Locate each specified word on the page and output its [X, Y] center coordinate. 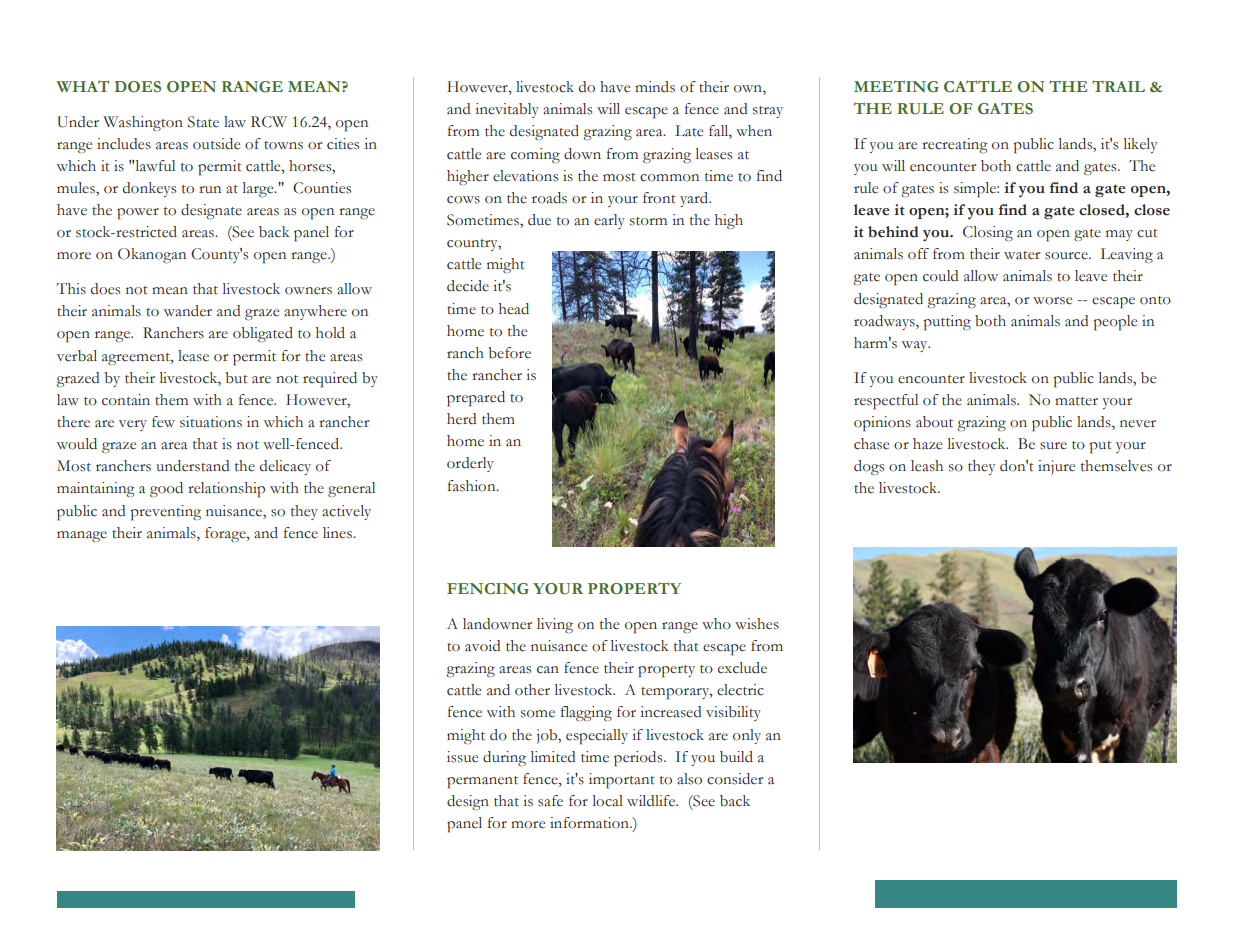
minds [655, 87]
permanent [482, 782]
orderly [470, 464]
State [203, 122]
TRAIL [1118, 86]
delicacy [285, 467]
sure [1053, 446]
